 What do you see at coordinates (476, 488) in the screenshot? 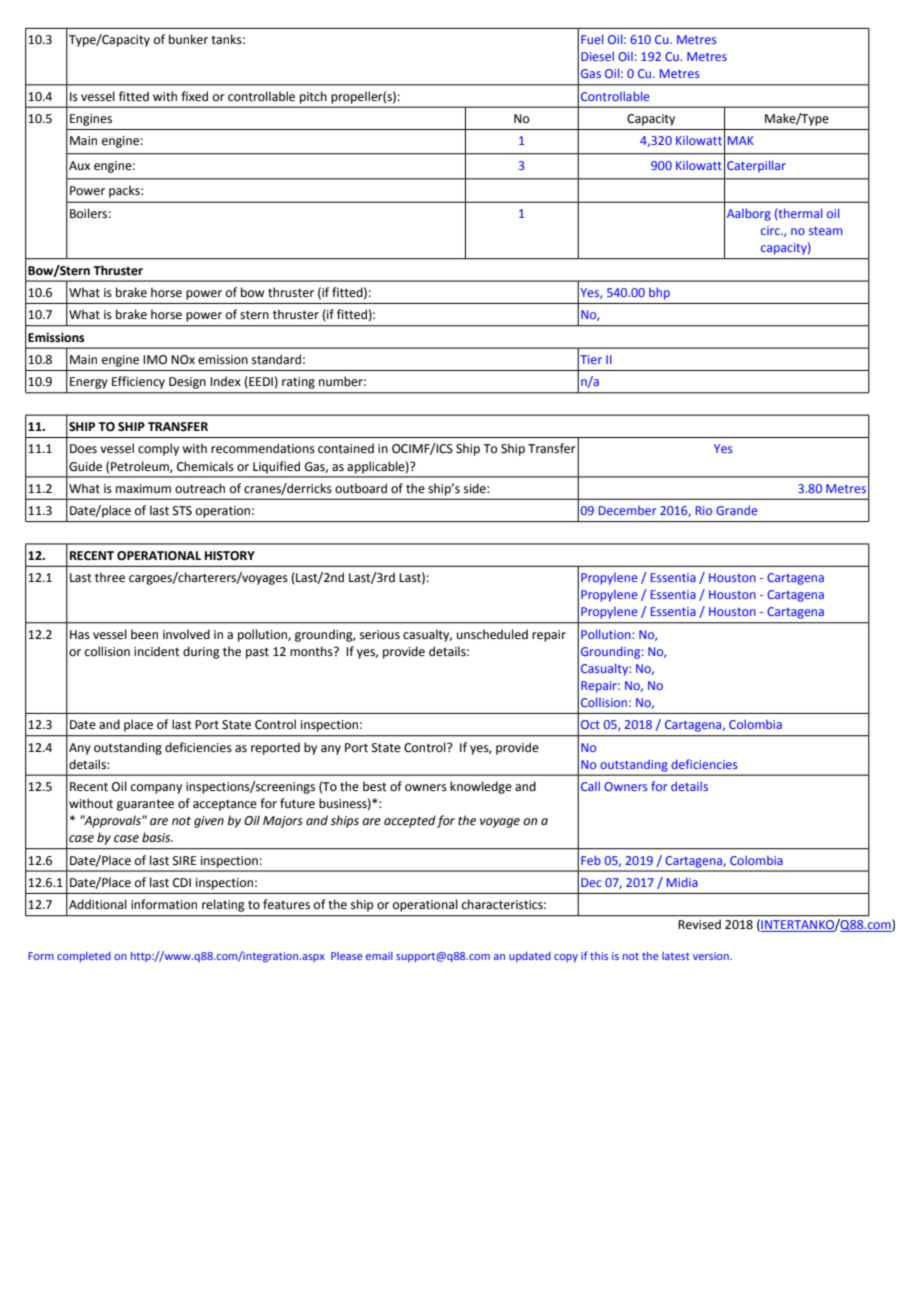
I see `side` at bounding box center [476, 488].
